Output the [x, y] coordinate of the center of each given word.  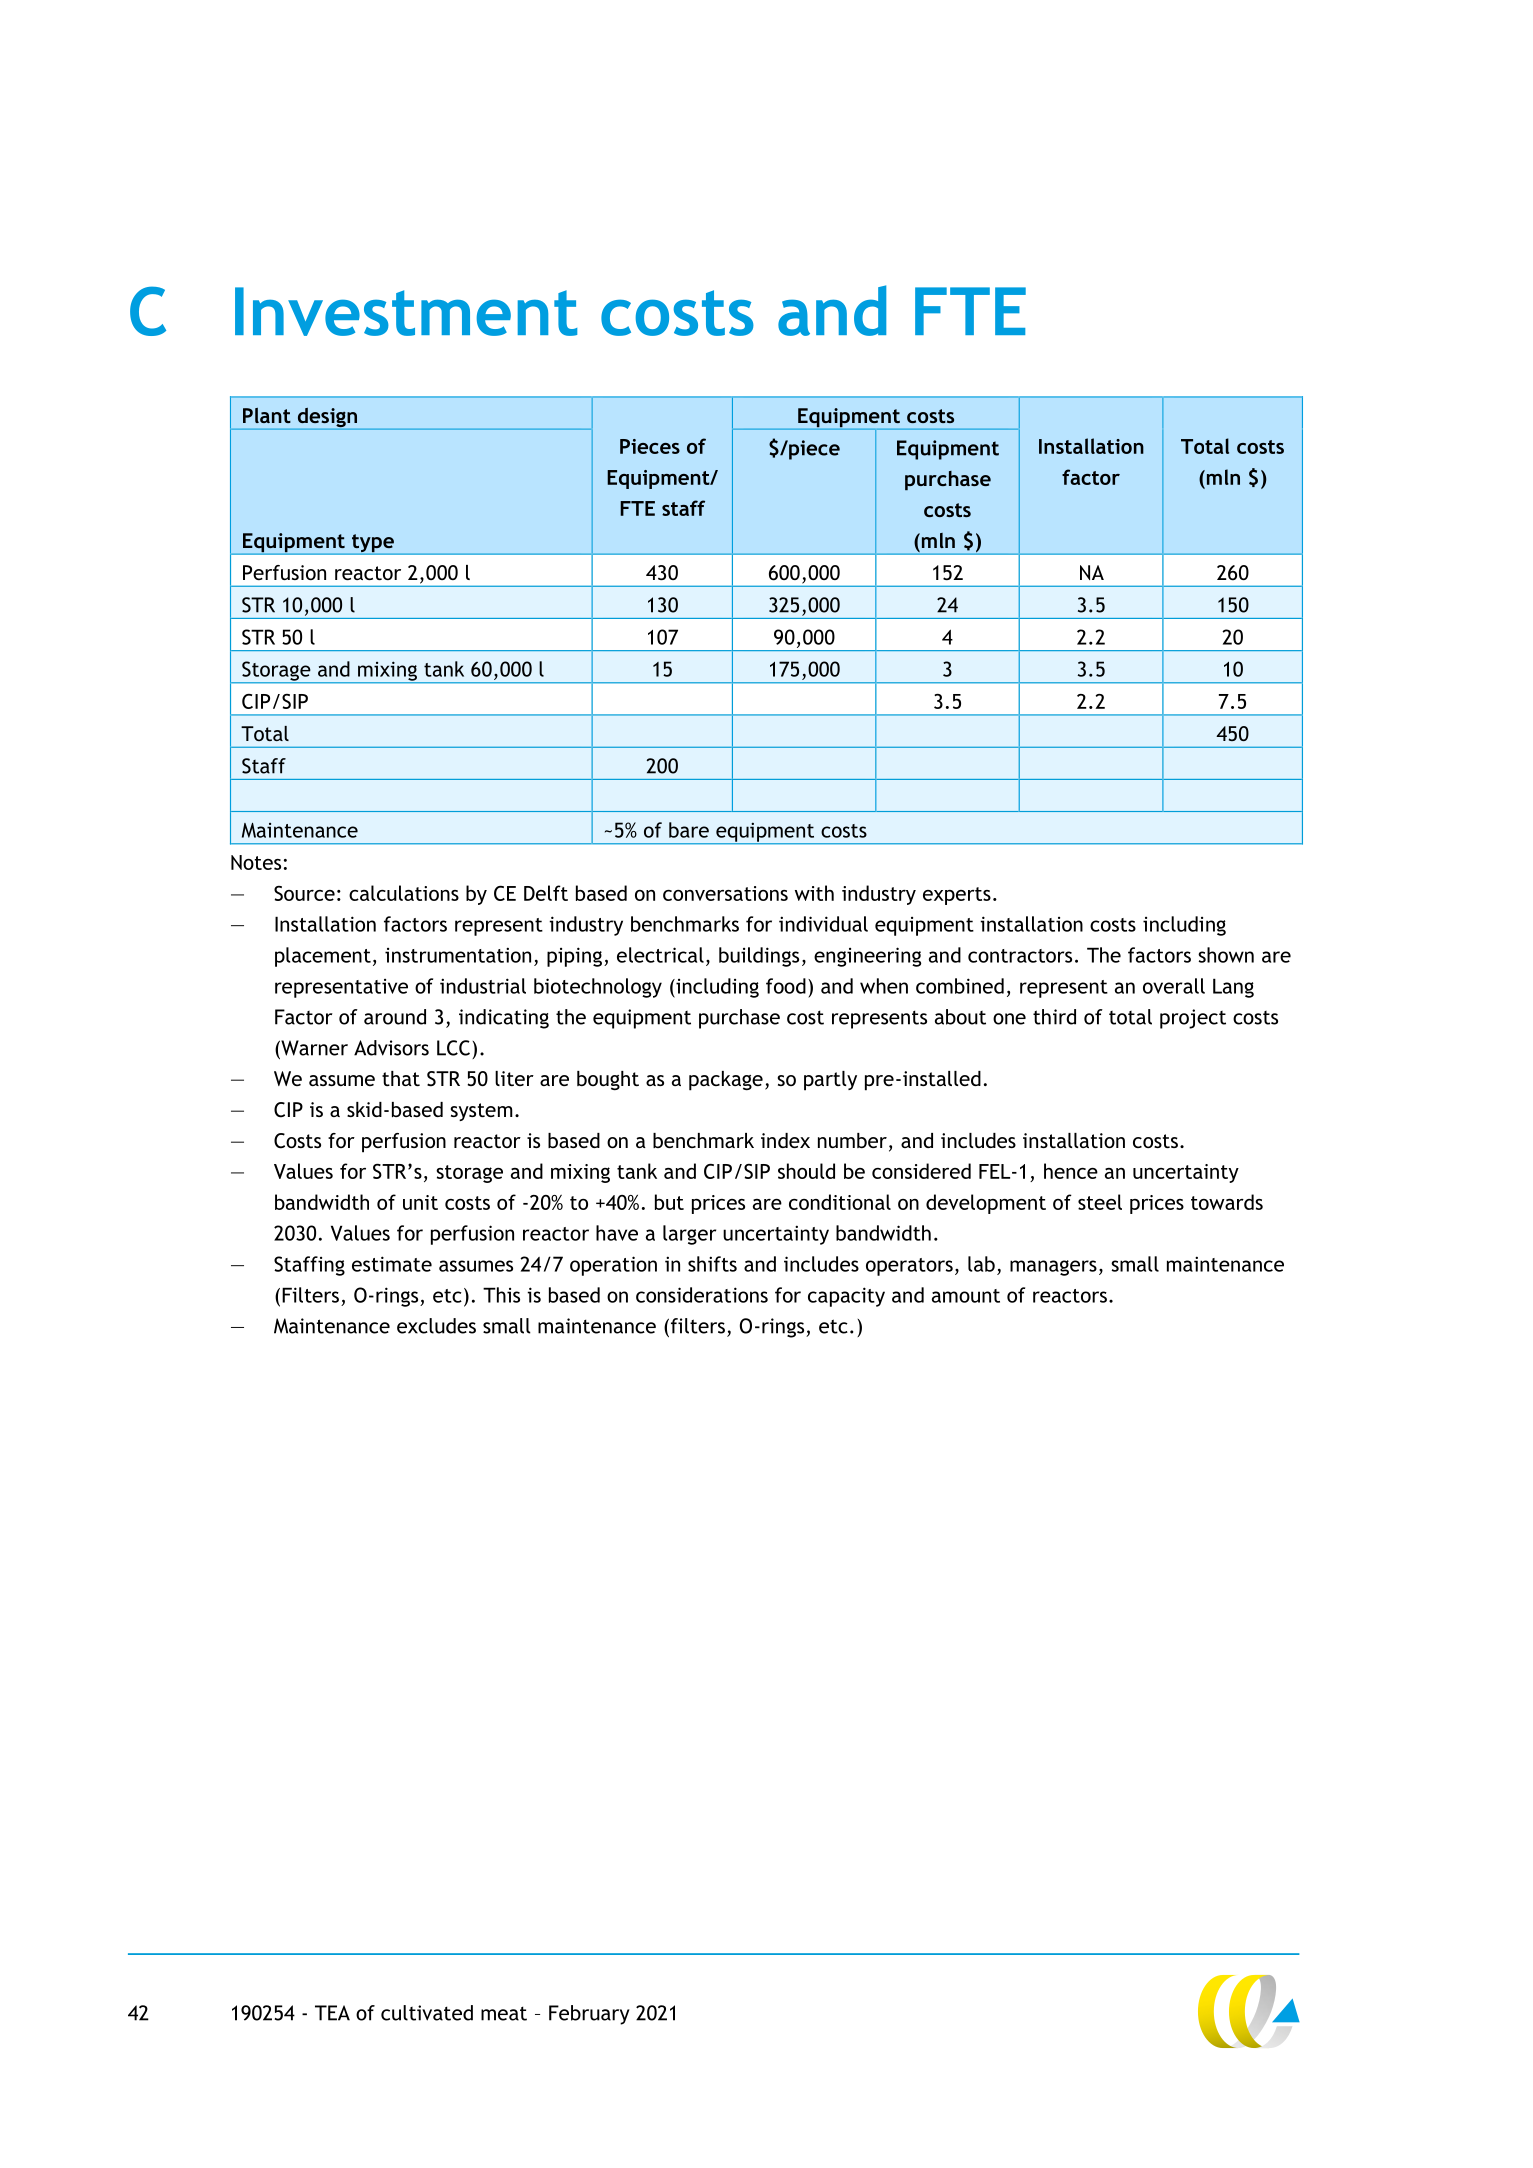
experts [957, 896]
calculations [404, 893]
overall [1174, 986]
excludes [436, 1326]
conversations [725, 893]
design [327, 419]
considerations [702, 1295]
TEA [332, 2013]
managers [1053, 1268]
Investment [406, 311]
